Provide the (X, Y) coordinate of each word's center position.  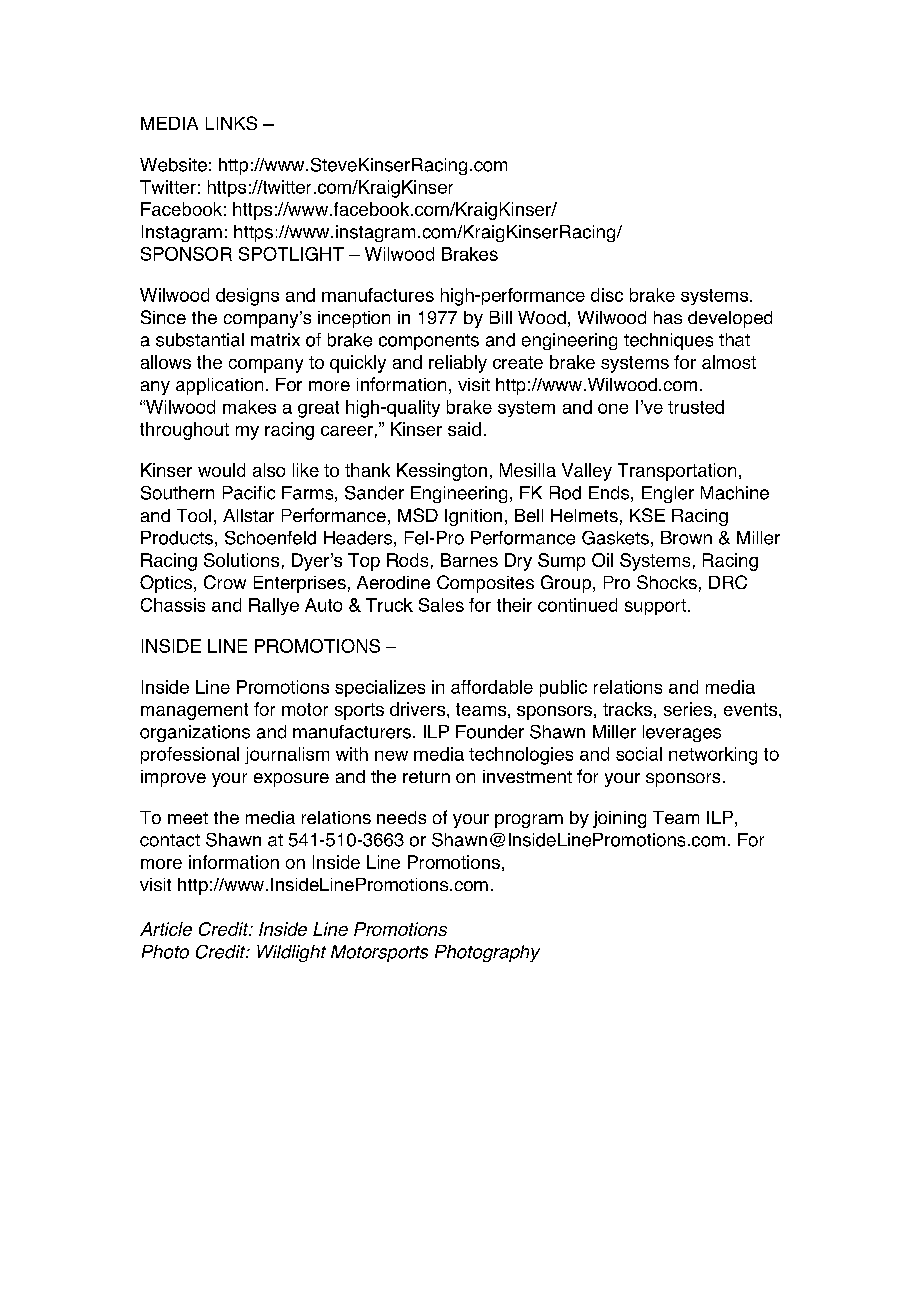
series (688, 709)
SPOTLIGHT (291, 254)
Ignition (473, 517)
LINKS (231, 123)
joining (619, 819)
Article (166, 929)
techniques (668, 341)
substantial (200, 340)
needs (401, 817)
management (194, 711)
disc (607, 295)
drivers (419, 709)
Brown (686, 538)
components (429, 342)
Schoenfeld (270, 538)
